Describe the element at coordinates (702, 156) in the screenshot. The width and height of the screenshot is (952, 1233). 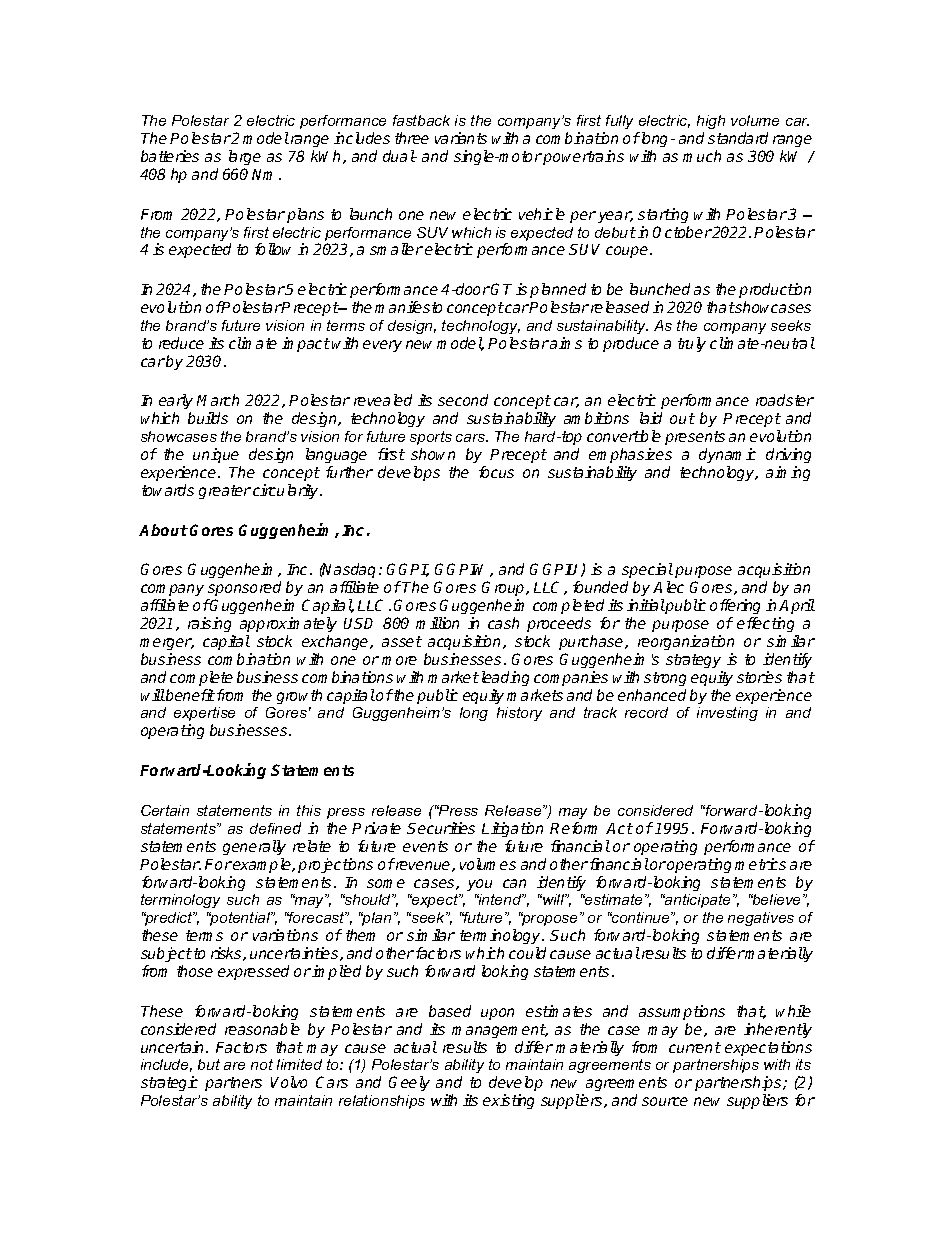
I see `much` at that location.
